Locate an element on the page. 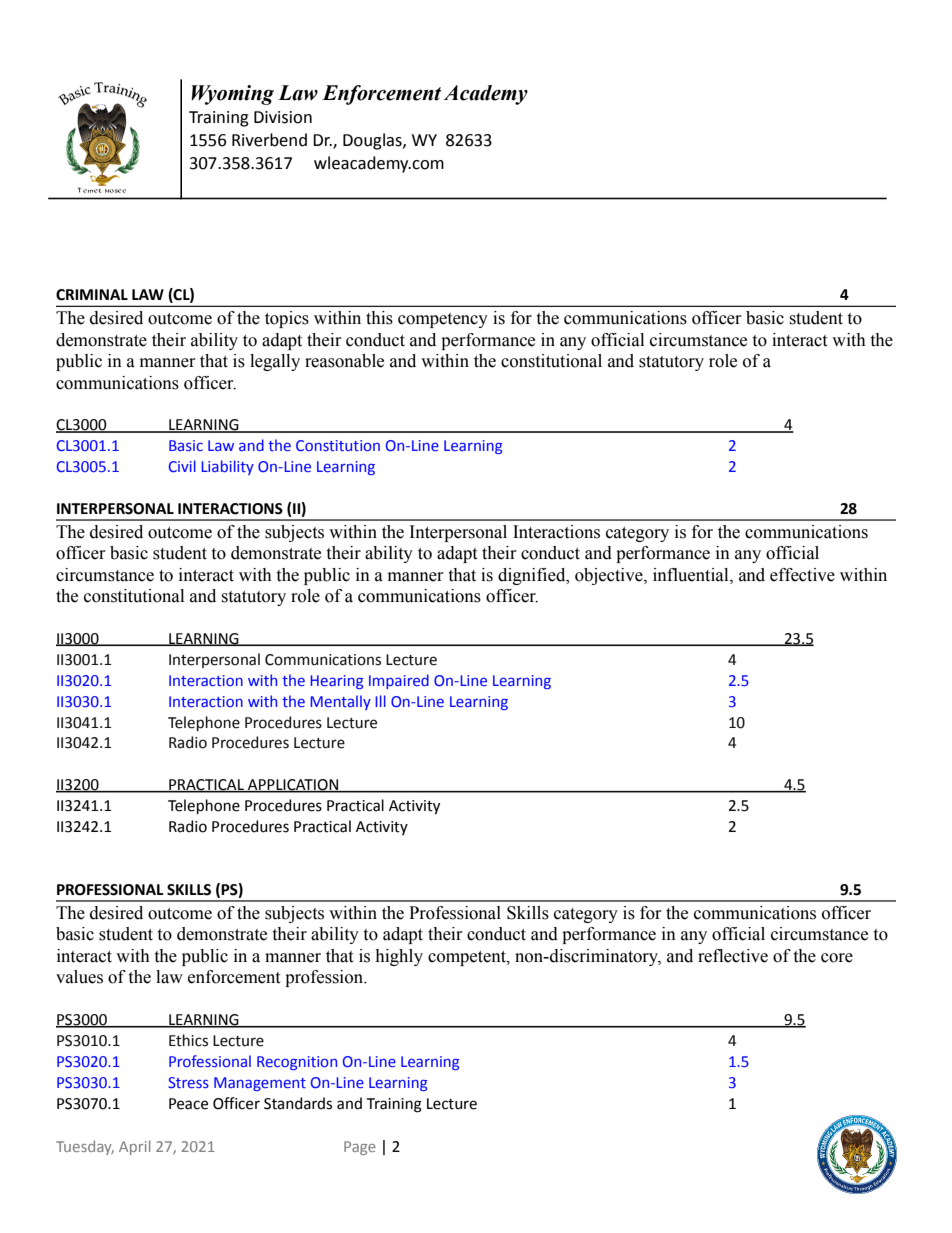 This image has height=1233, width=952. competency is located at coordinates (443, 320).
